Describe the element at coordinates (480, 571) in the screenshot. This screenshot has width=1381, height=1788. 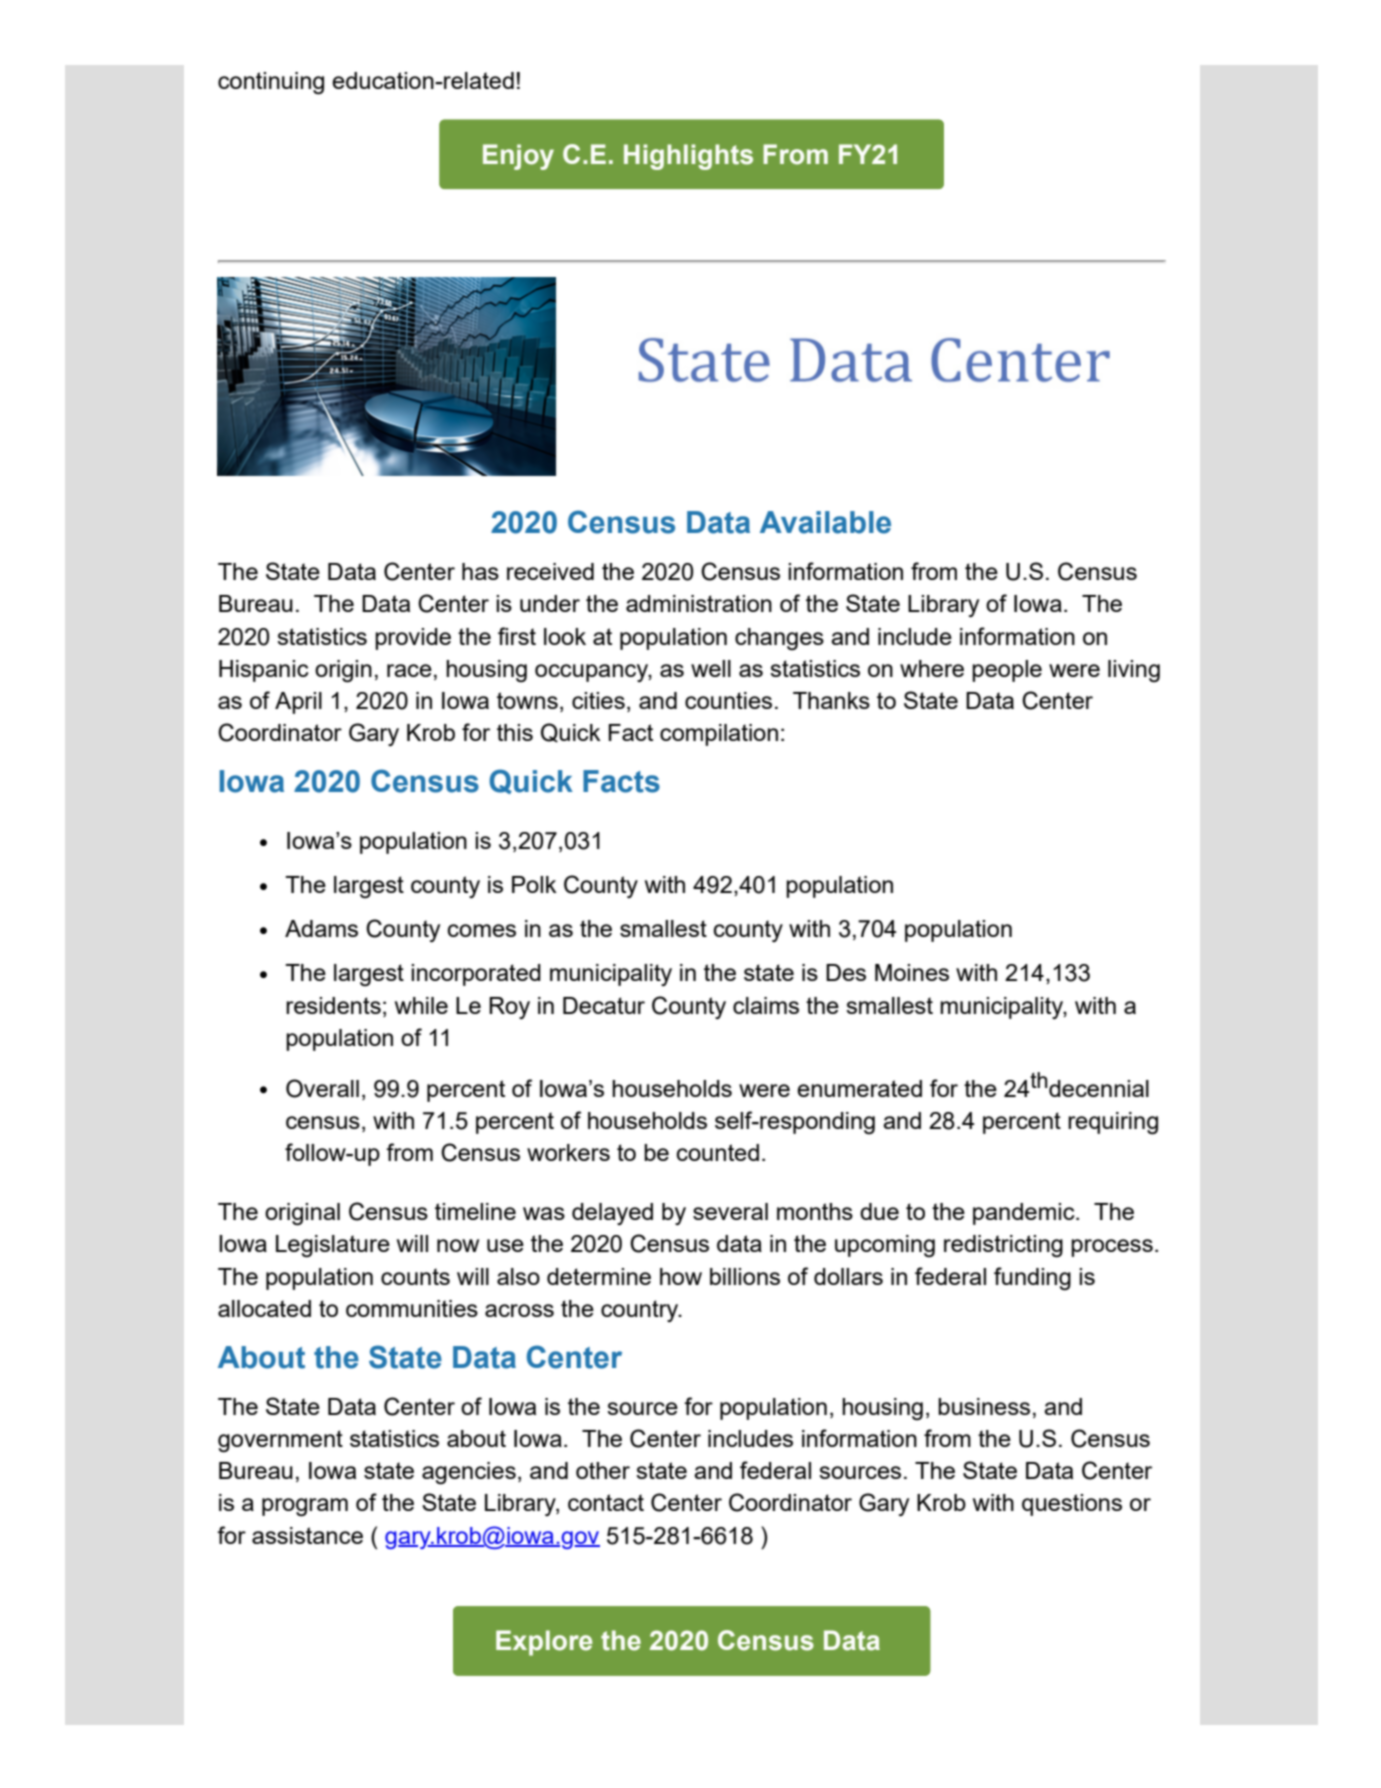
I see `has` at that location.
